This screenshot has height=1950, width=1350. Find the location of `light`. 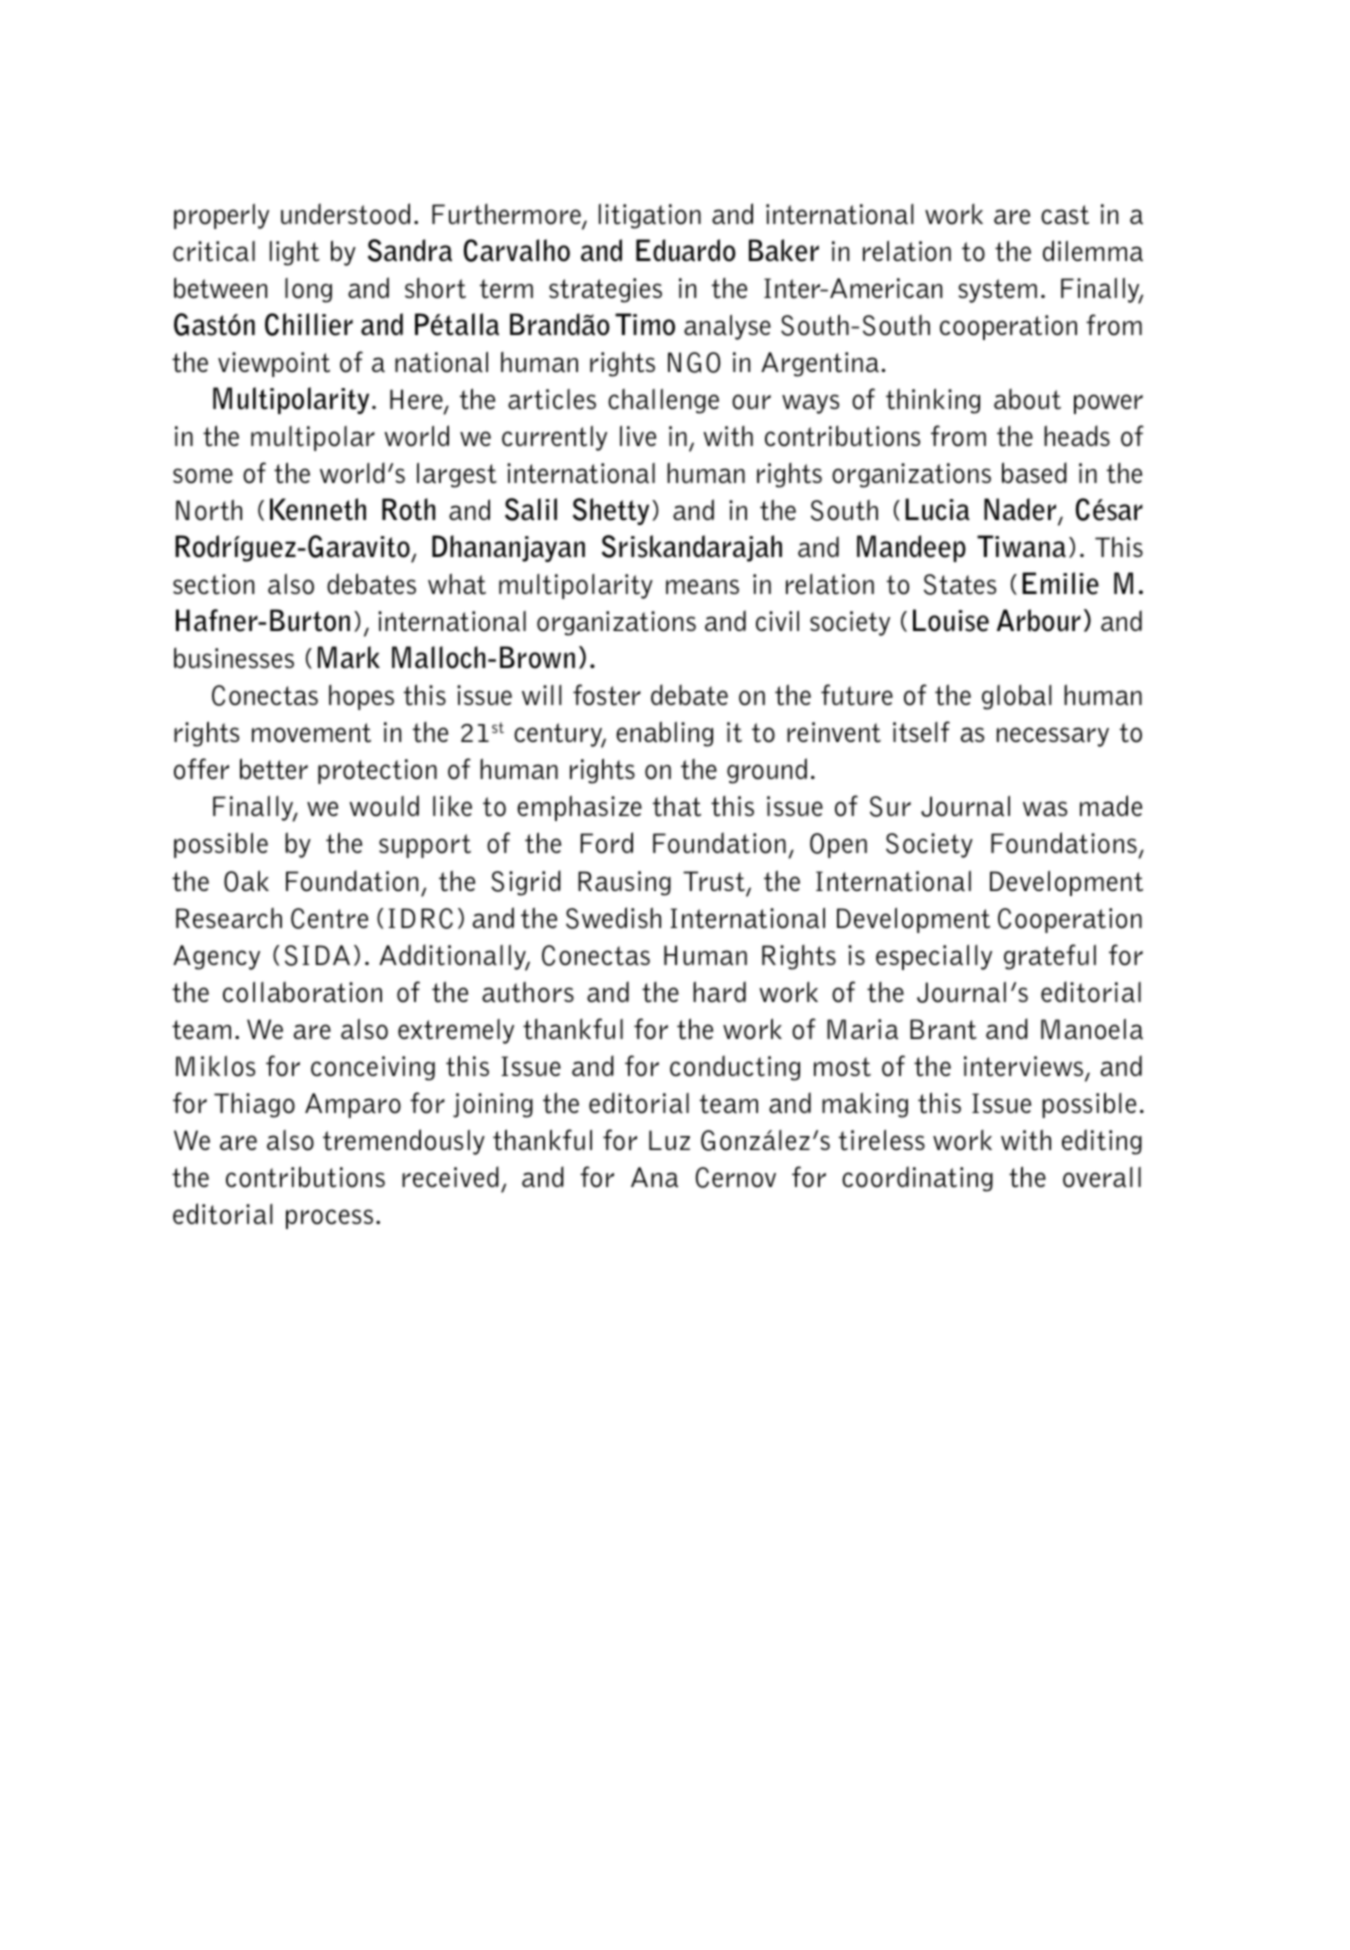

light is located at coordinates (295, 253).
